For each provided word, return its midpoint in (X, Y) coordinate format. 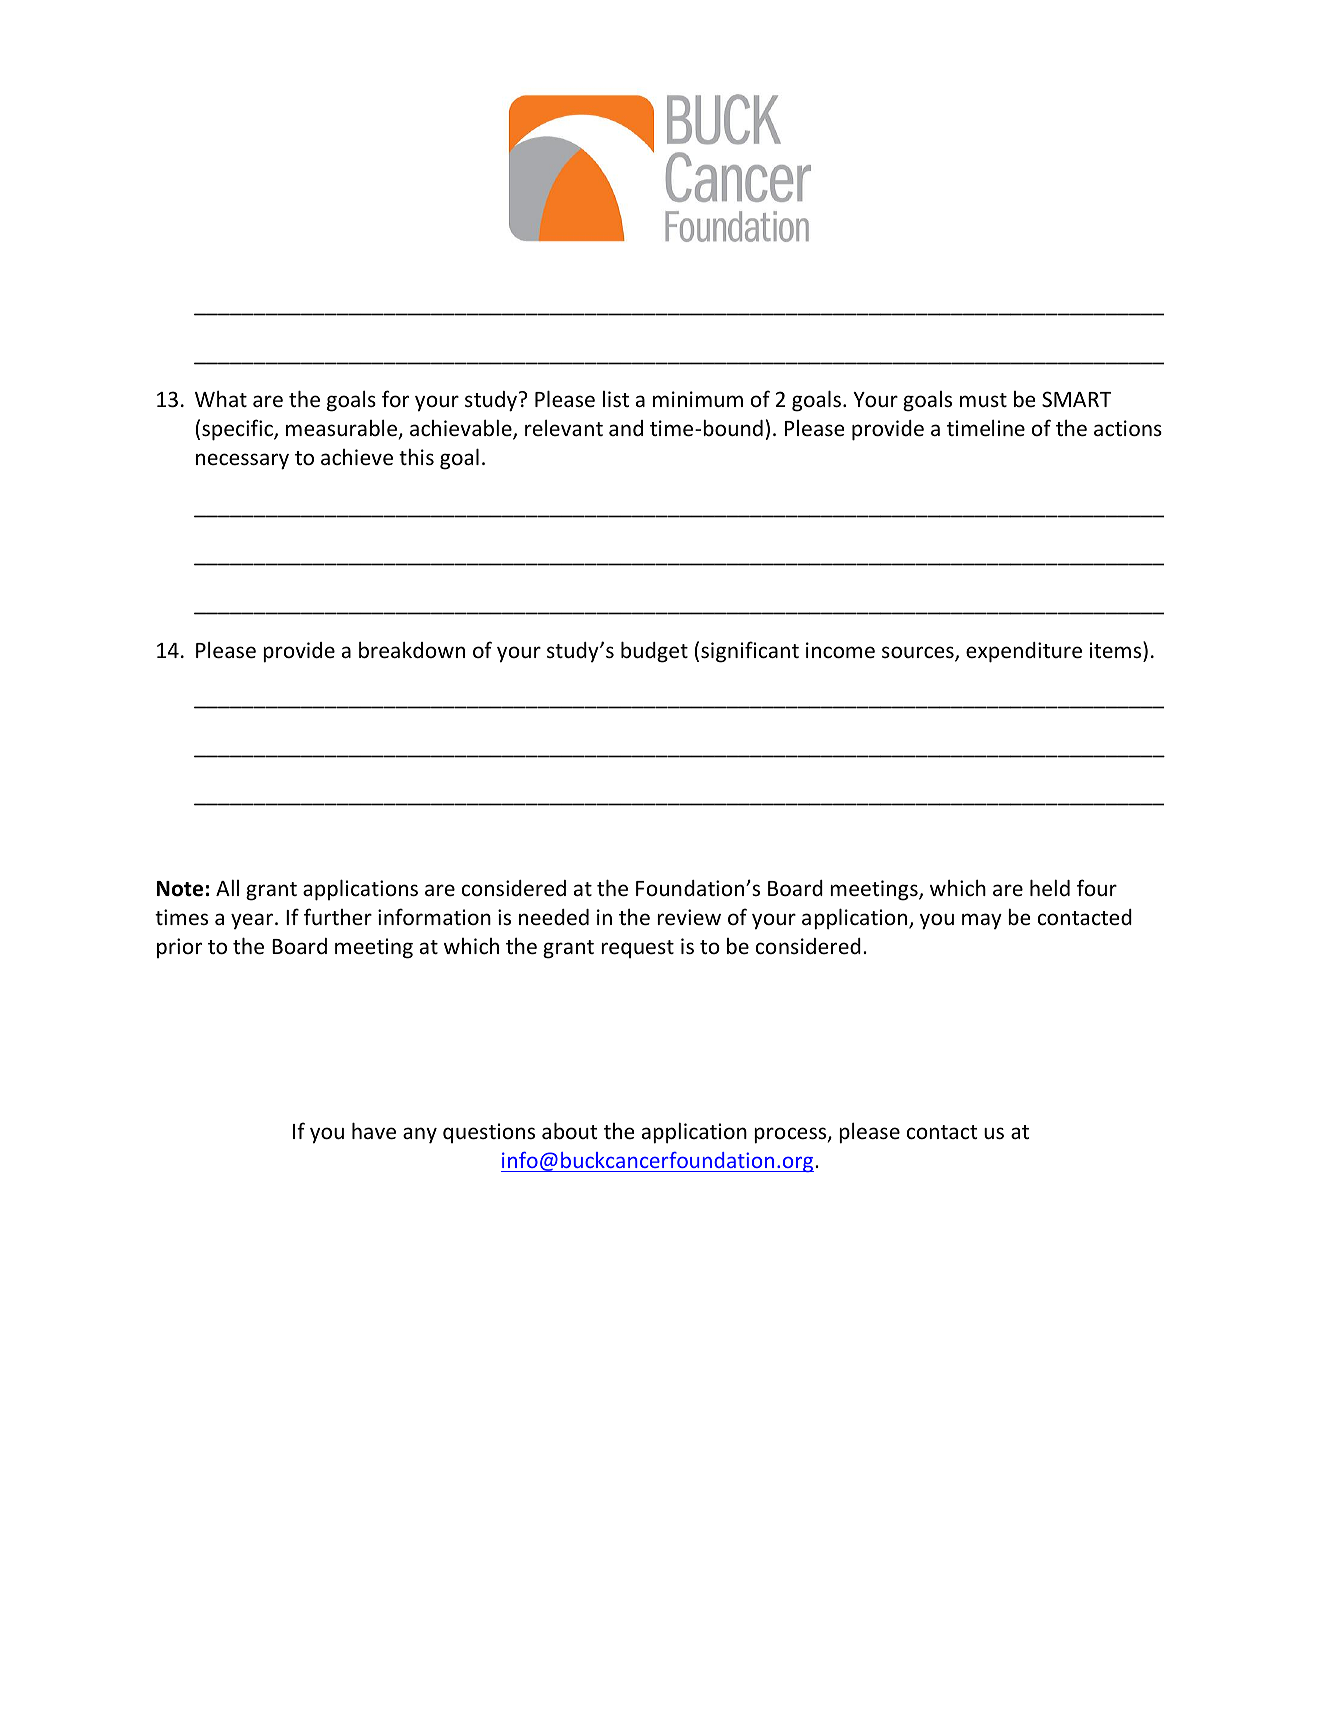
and (626, 428)
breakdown (412, 650)
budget (654, 652)
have (374, 1131)
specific (238, 430)
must (983, 400)
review (689, 917)
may (982, 921)
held (1050, 888)
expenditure (1024, 652)
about (569, 1130)
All (227, 887)
